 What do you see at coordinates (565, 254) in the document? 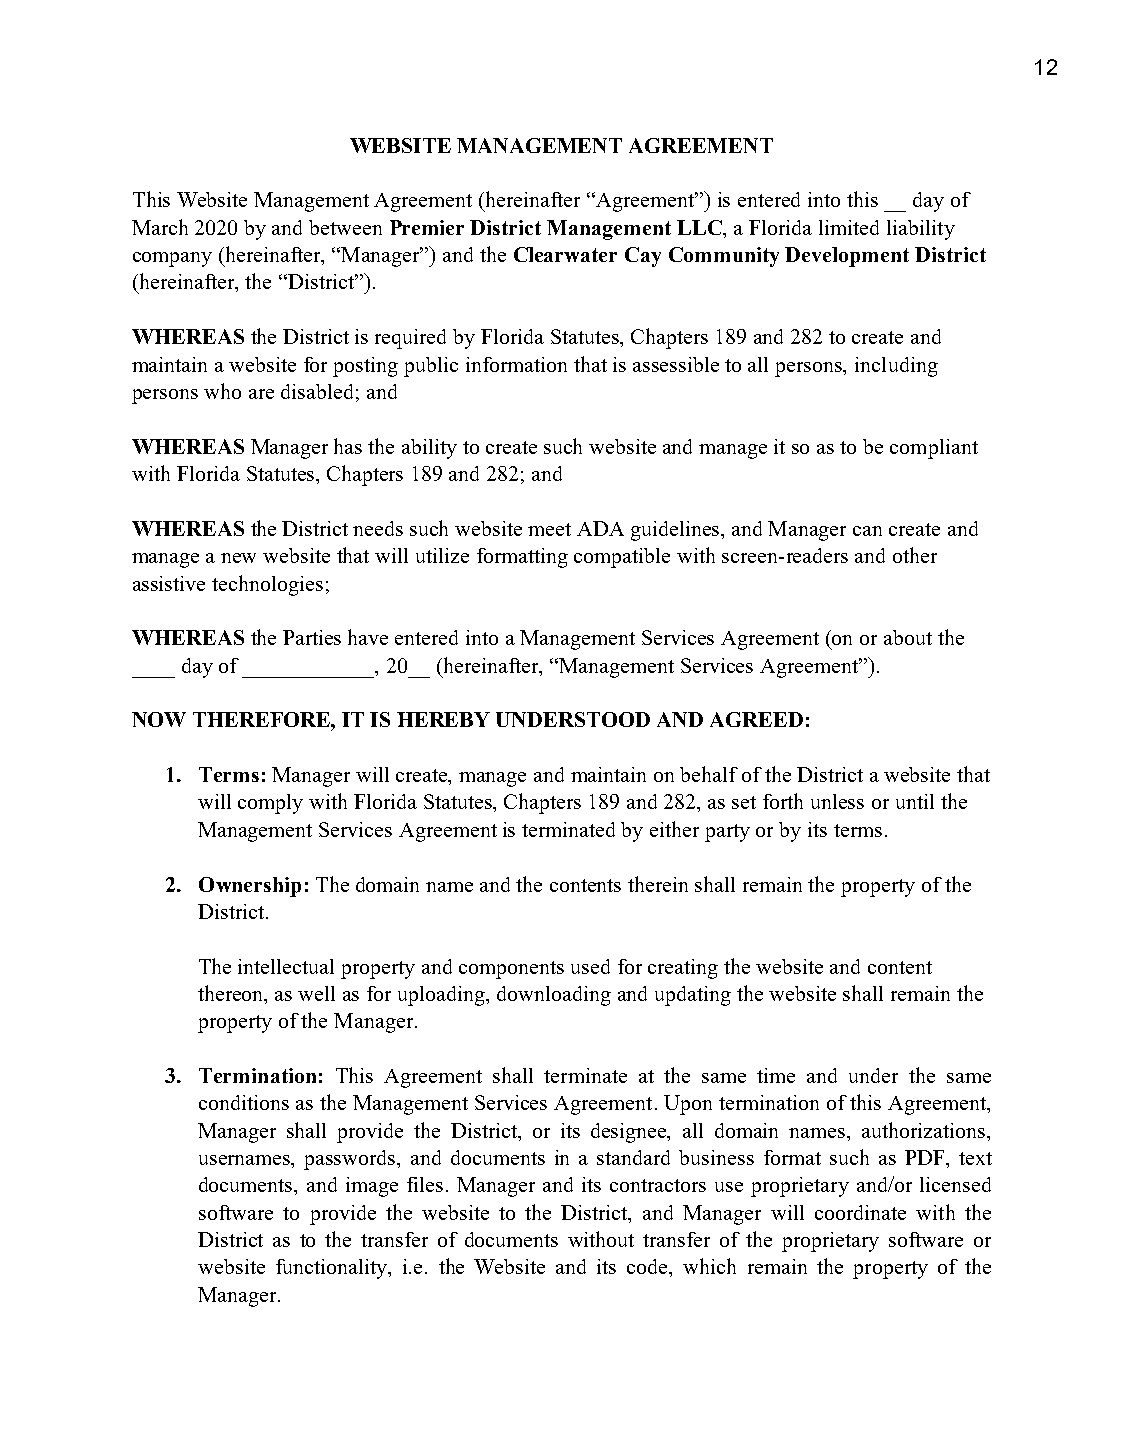
I see `Clearwater` at bounding box center [565, 254].
